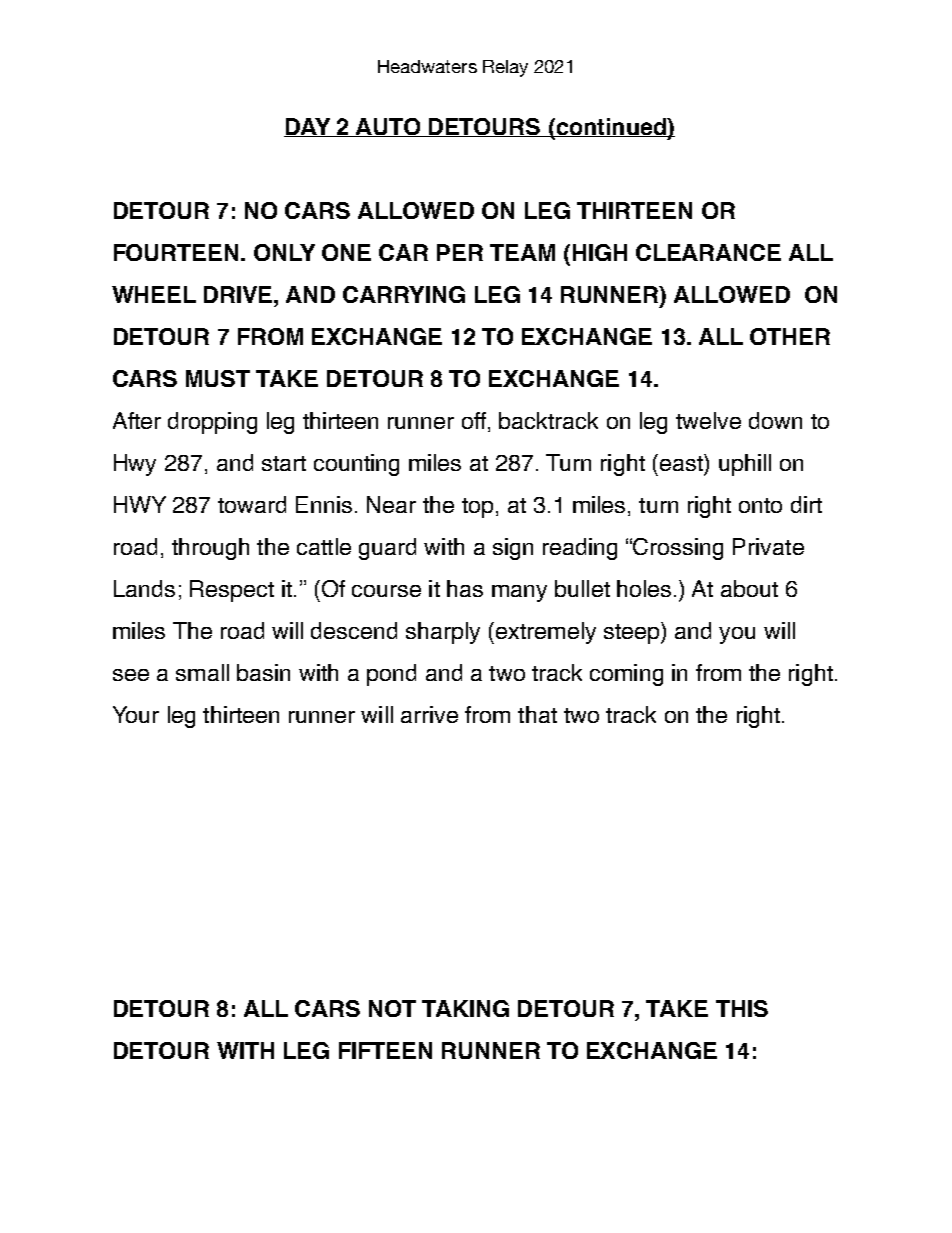 The height and width of the screenshot is (1233, 952). Describe the element at coordinates (308, 127) in the screenshot. I see `DAY` at that location.
